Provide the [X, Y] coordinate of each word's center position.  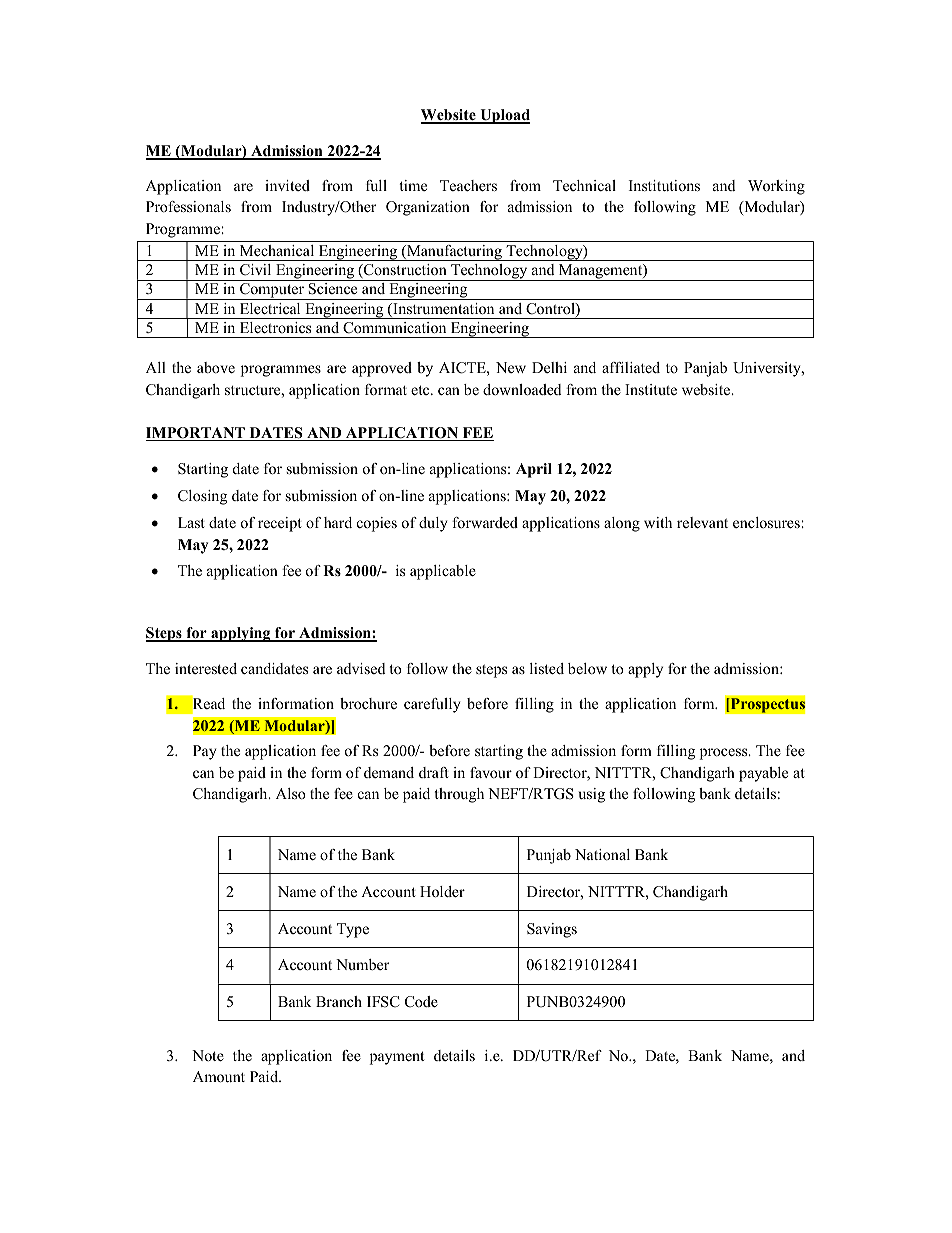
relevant [702, 522]
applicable [443, 572]
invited [287, 185]
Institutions [664, 185]
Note [208, 1055]
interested [206, 668]
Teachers [468, 185]
